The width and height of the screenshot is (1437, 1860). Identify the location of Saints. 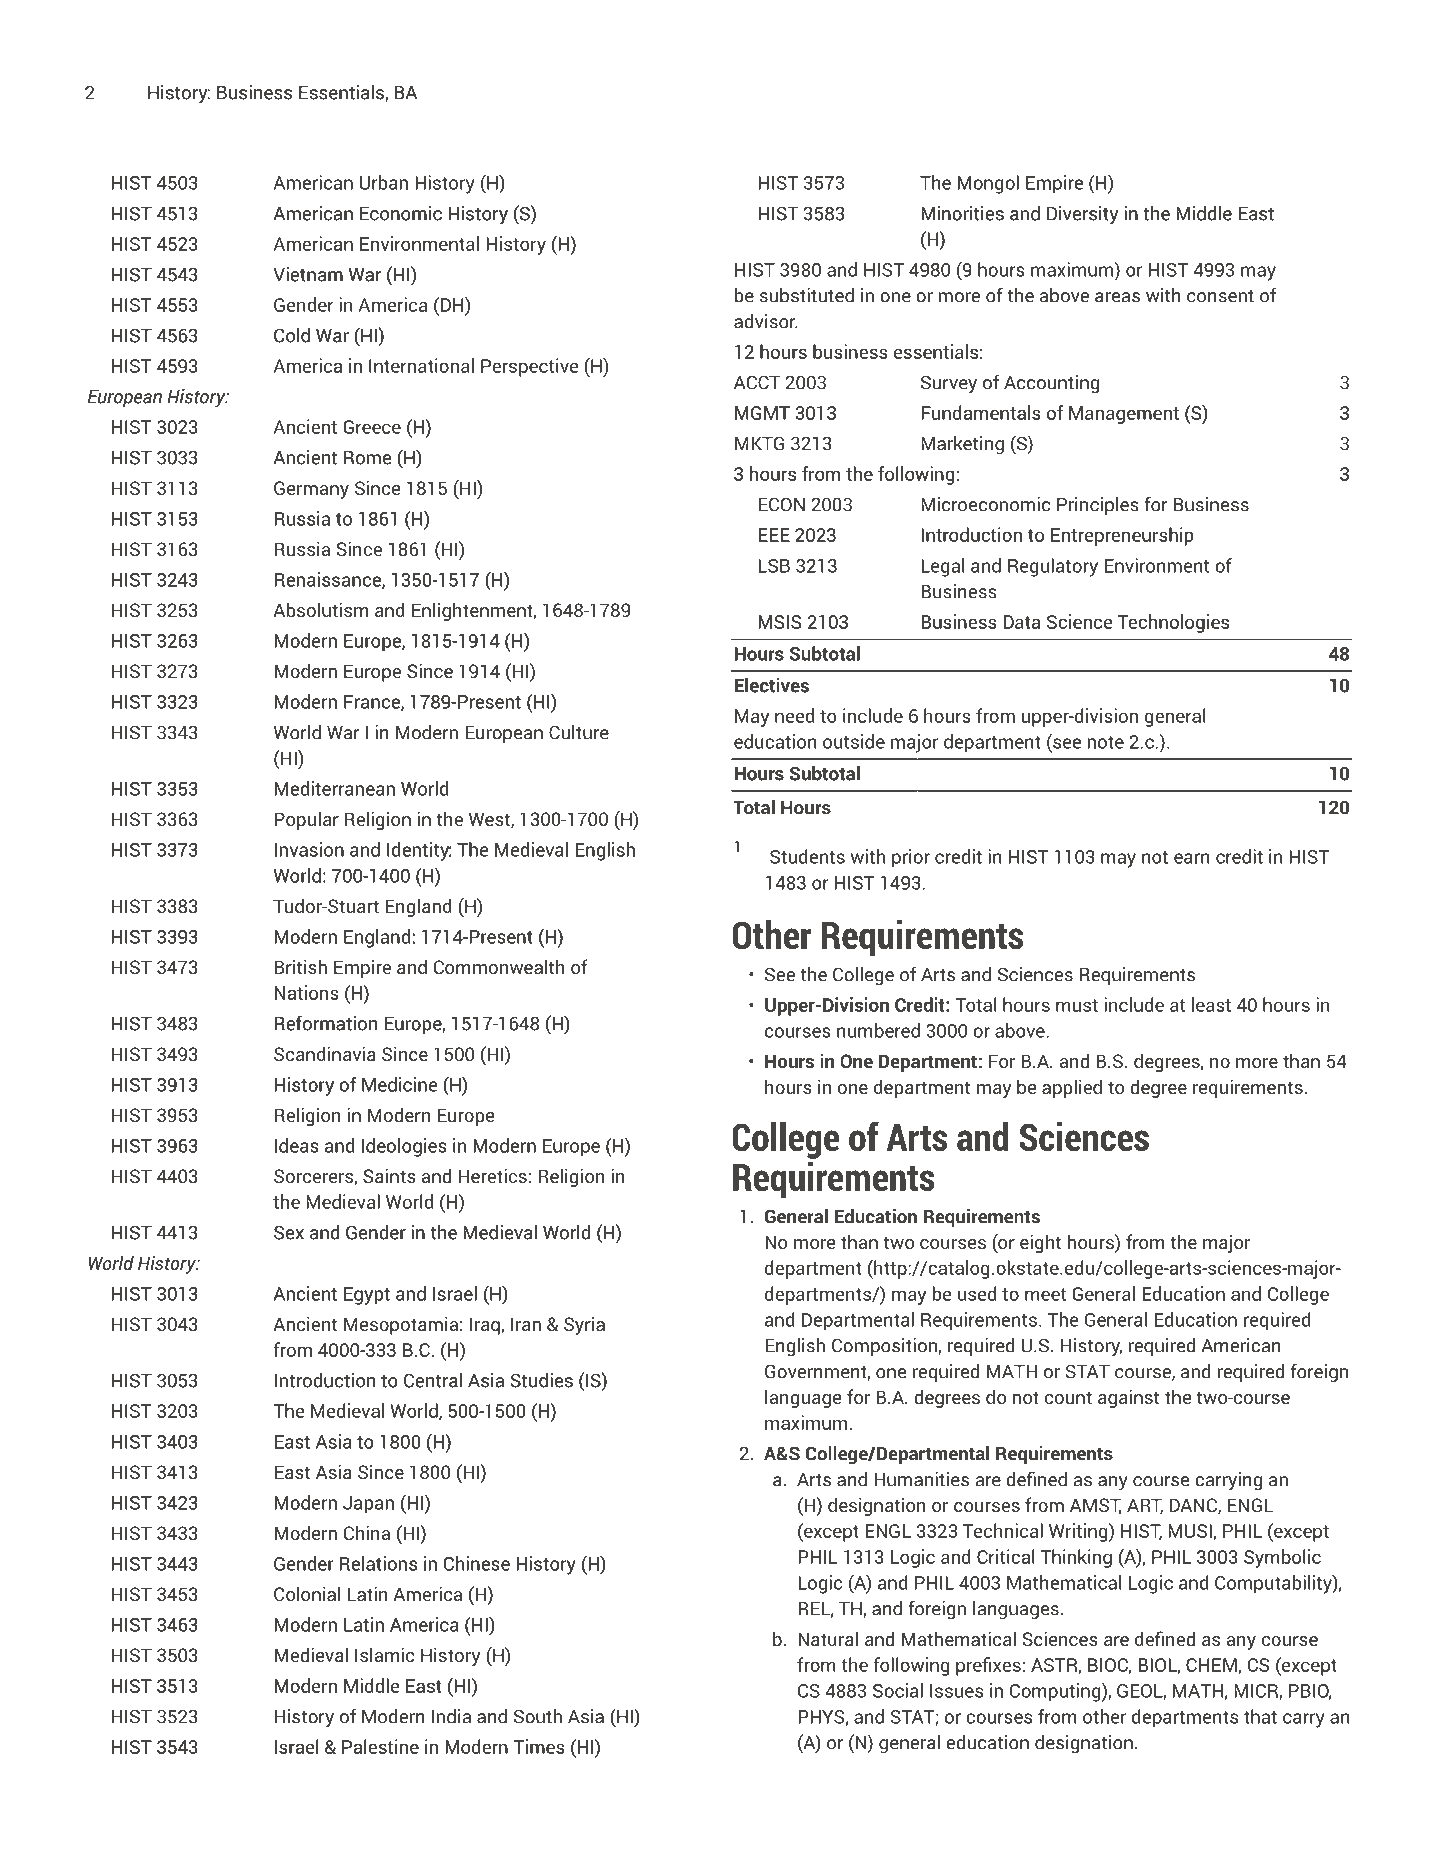
(389, 1175).
